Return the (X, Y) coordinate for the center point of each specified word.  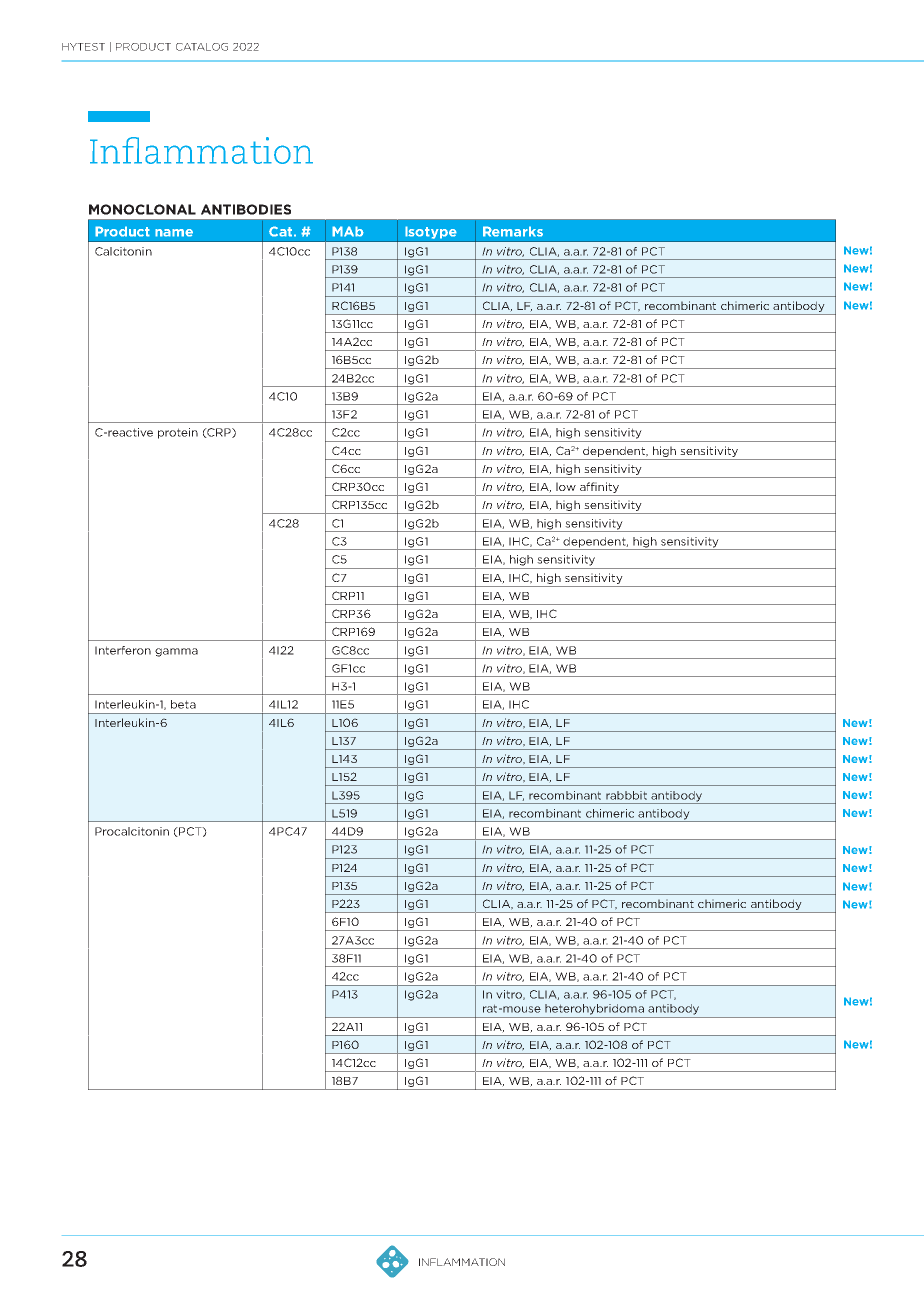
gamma (176, 652)
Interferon (123, 650)
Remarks (513, 231)
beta (183, 704)
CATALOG (202, 47)
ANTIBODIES (246, 209)
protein (178, 433)
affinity (599, 487)
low (566, 486)
